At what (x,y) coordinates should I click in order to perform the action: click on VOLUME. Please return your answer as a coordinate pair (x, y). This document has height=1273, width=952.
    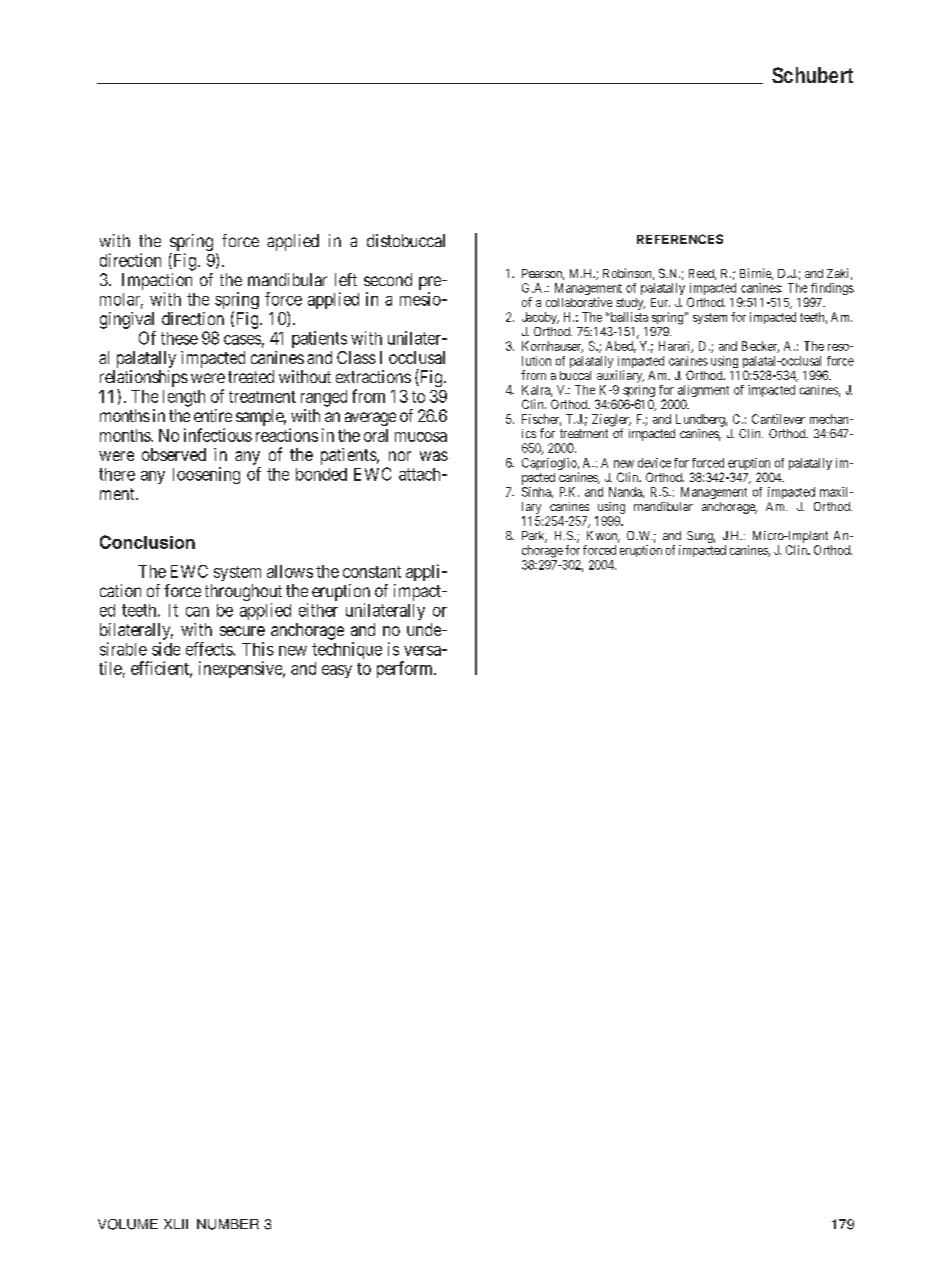
    Looking at the image, I should click on (128, 1224).
